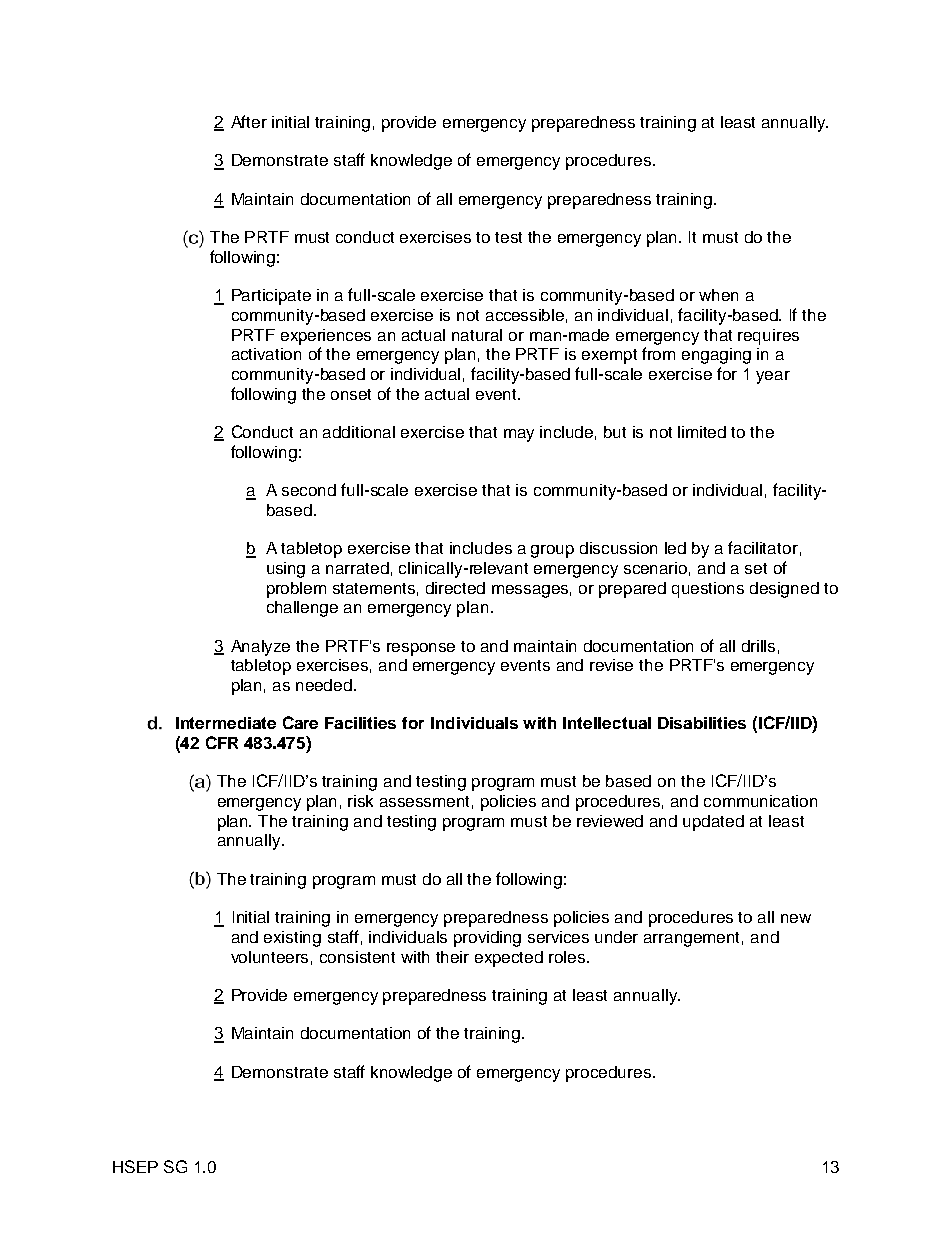 The height and width of the screenshot is (1233, 952). I want to click on when, so click(718, 295).
